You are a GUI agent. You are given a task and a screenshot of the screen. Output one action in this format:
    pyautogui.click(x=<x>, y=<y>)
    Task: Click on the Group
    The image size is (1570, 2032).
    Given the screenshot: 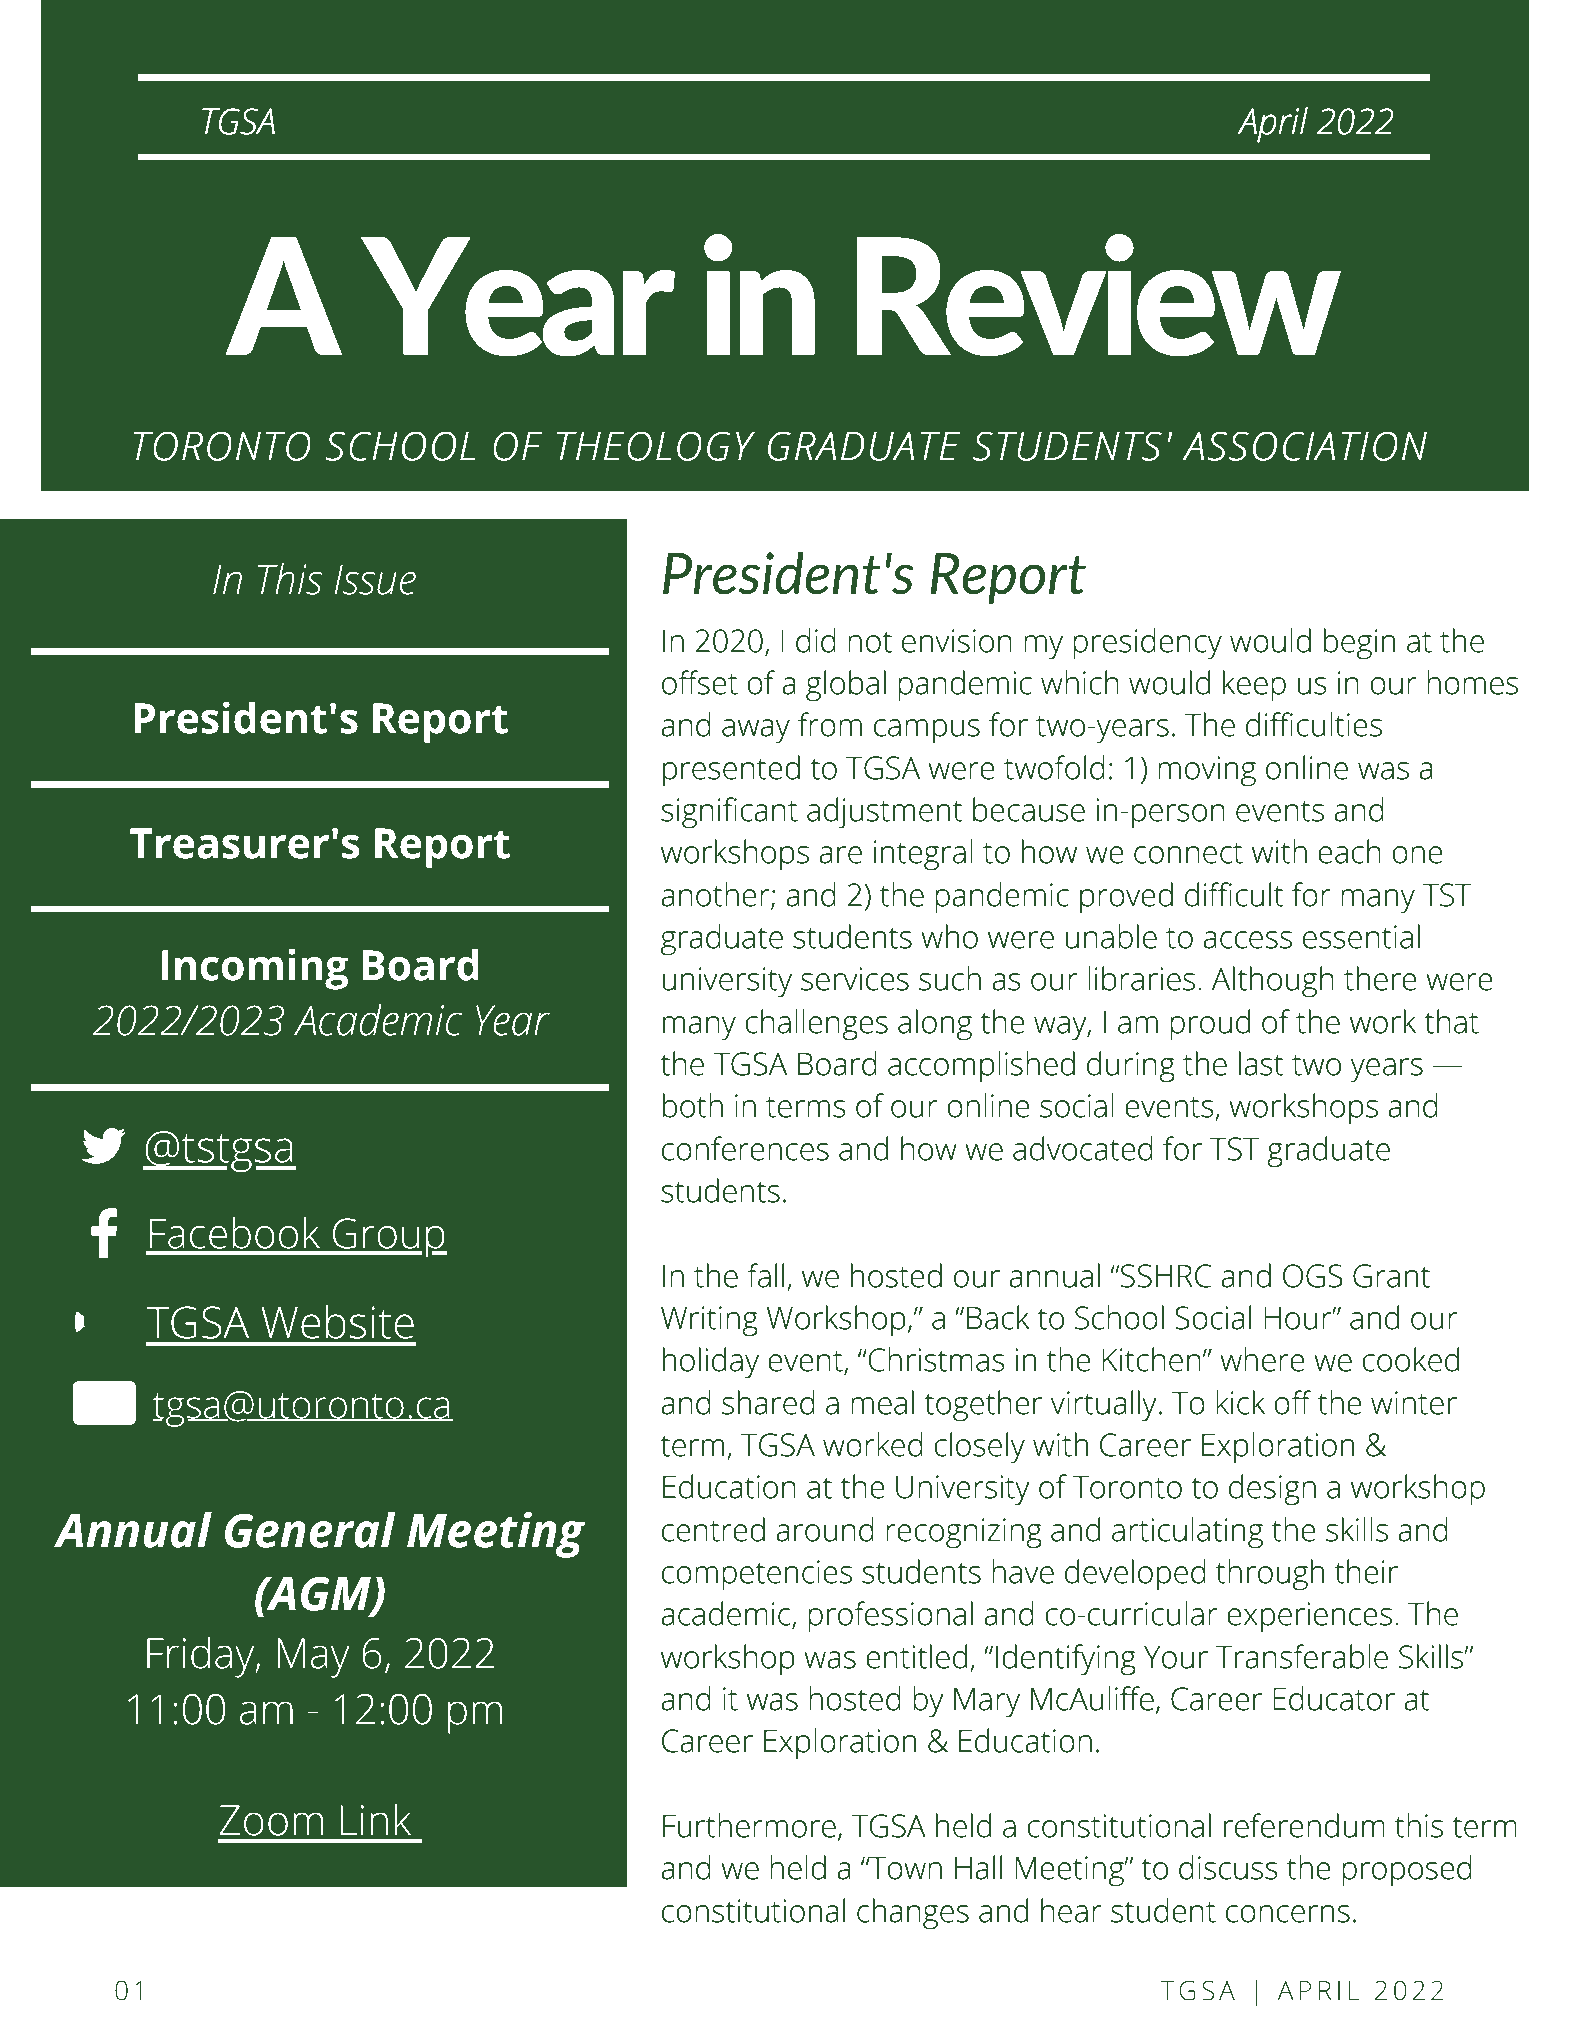 What is the action you would take?
    pyautogui.click(x=389, y=1238)
